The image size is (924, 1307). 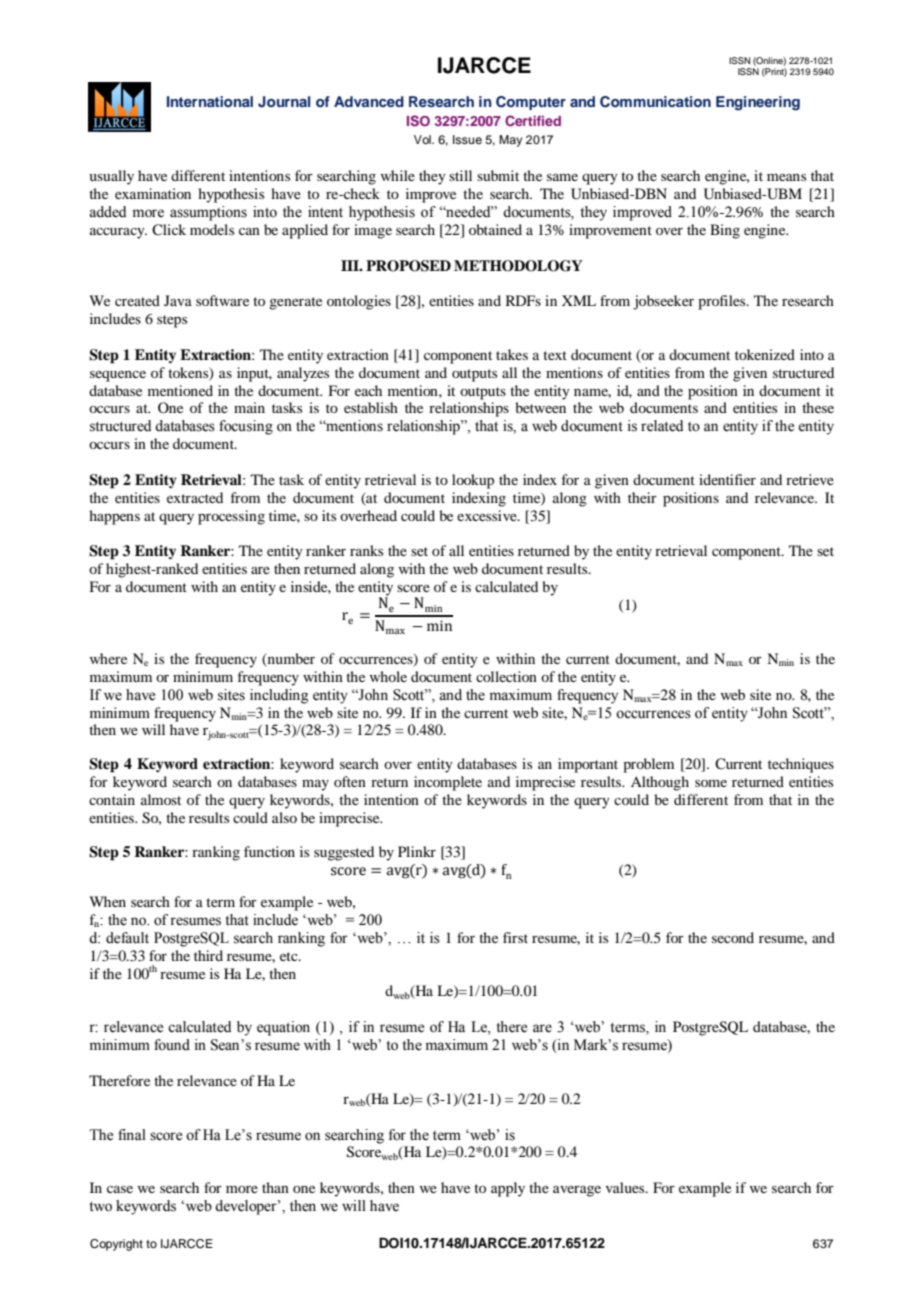 What do you see at coordinates (210, 101) in the screenshot?
I see `International` at bounding box center [210, 101].
